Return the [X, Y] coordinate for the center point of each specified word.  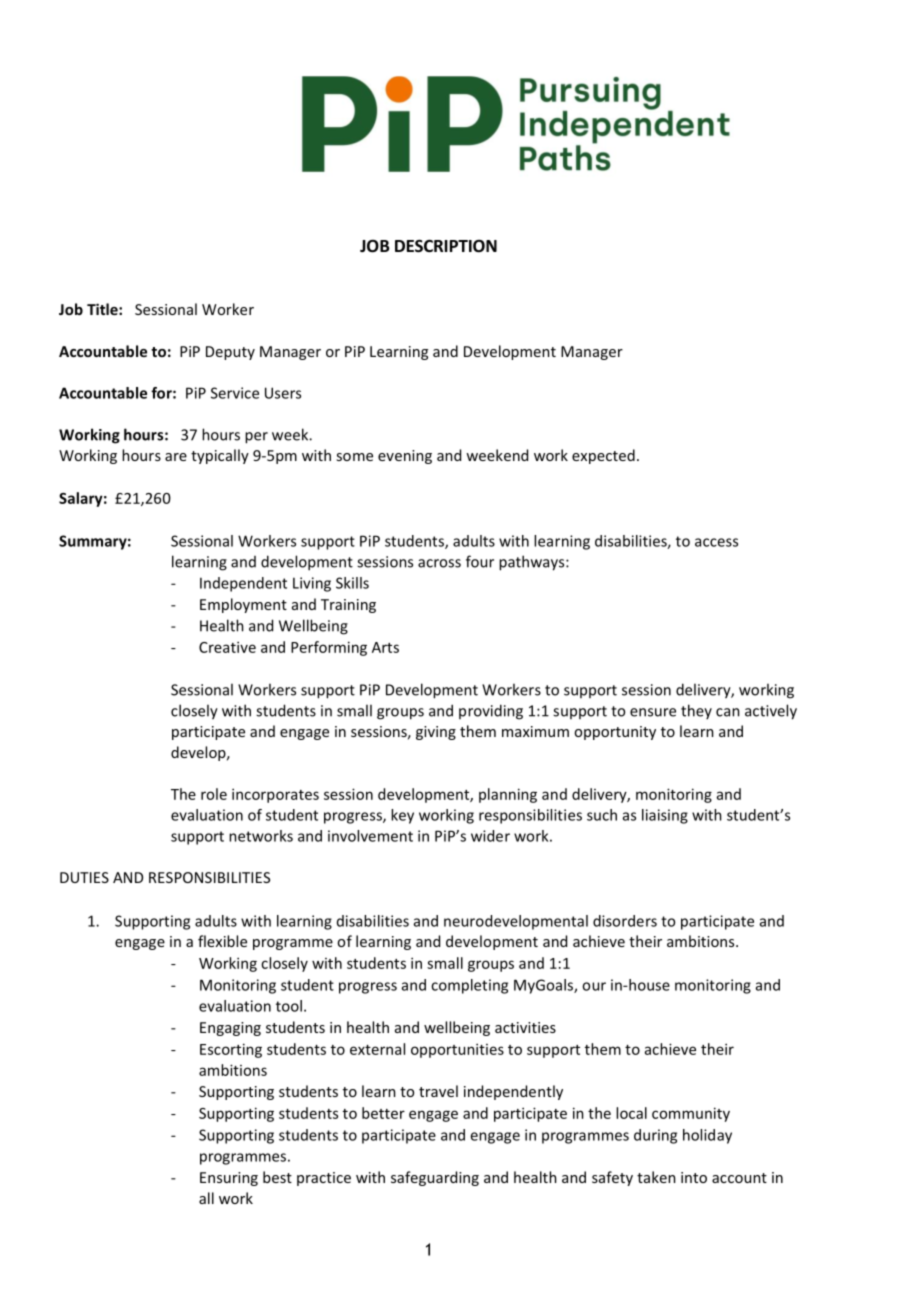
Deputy [230, 353]
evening [405, 457]
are [176, 457]
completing [469, 986]
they [696, 711]
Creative [227, 647]
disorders [625, 921]
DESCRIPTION [446, 246]
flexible [222, 941]
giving [436, 733]
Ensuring [229, 1179]
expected [603, 456]
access [716, 542]
